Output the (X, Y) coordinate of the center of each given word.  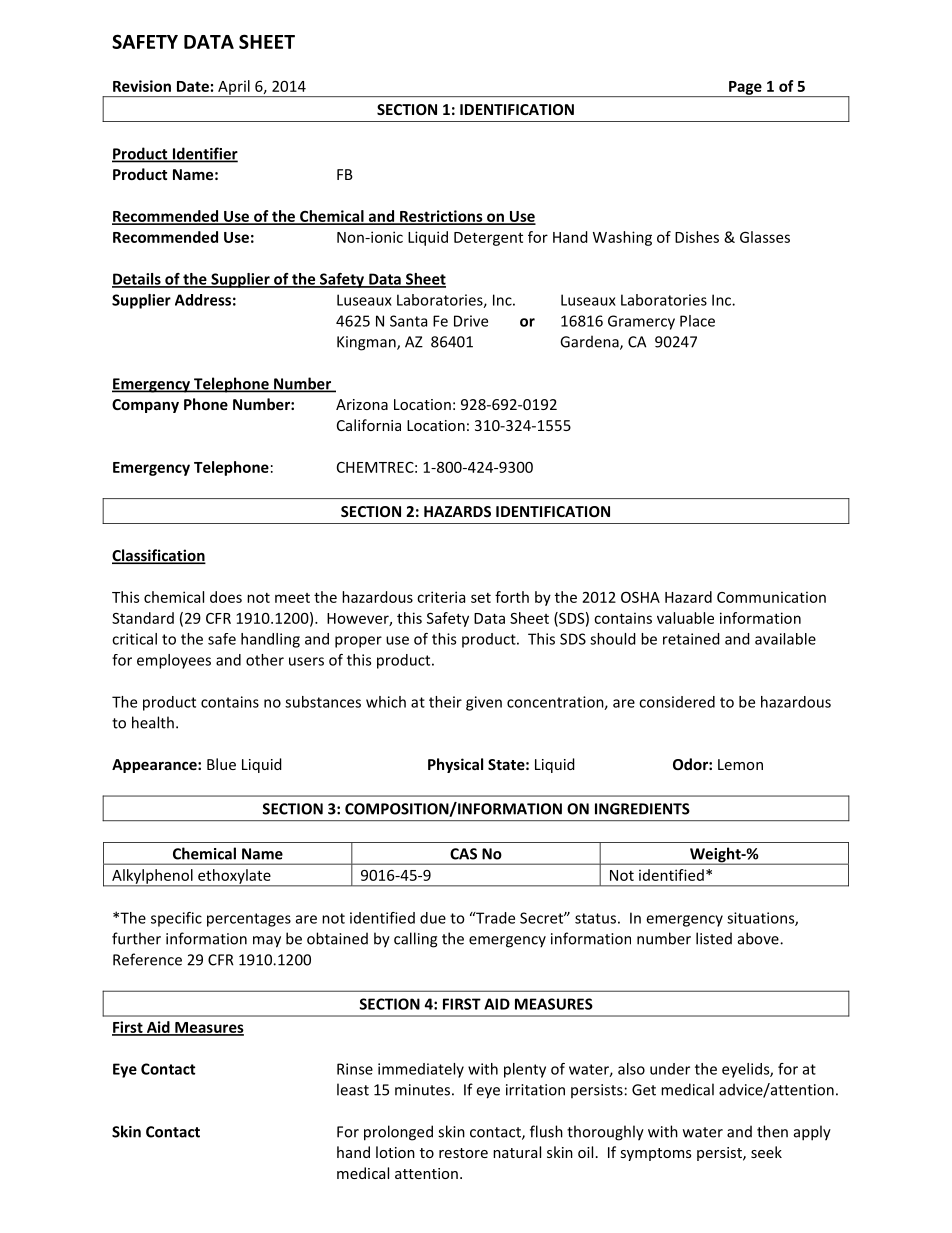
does (226, 597)
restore (463, 1153)
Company (145, 406)
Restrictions (441, 217)
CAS (463, 854)
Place (697, 321)
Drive (471, 321)
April (234, 88)
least (353, 1089)
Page (745, 89)
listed (714, 938)
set (481, 598)
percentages (249, 920)
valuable (685, 618)
